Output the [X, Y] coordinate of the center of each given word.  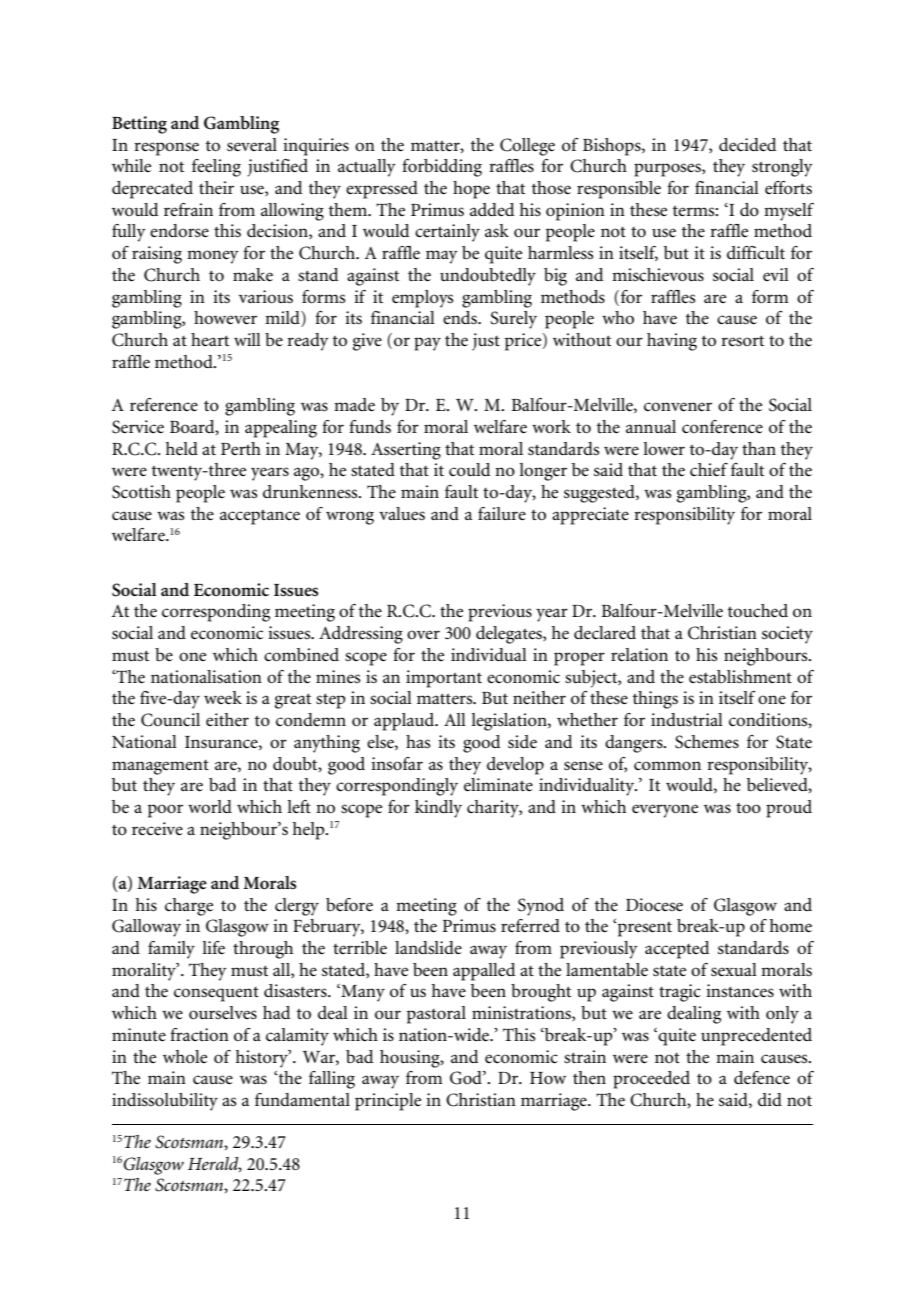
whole [185, 1056]
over [423, 635]
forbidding [442, 168]
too [748, 808]
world [210, 807]
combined [301, 655]
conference [722, 427]
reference [164, 405]
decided [747, 145]
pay [427, 344]
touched [758, 611]
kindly [438, 809]
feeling [216, 168]
